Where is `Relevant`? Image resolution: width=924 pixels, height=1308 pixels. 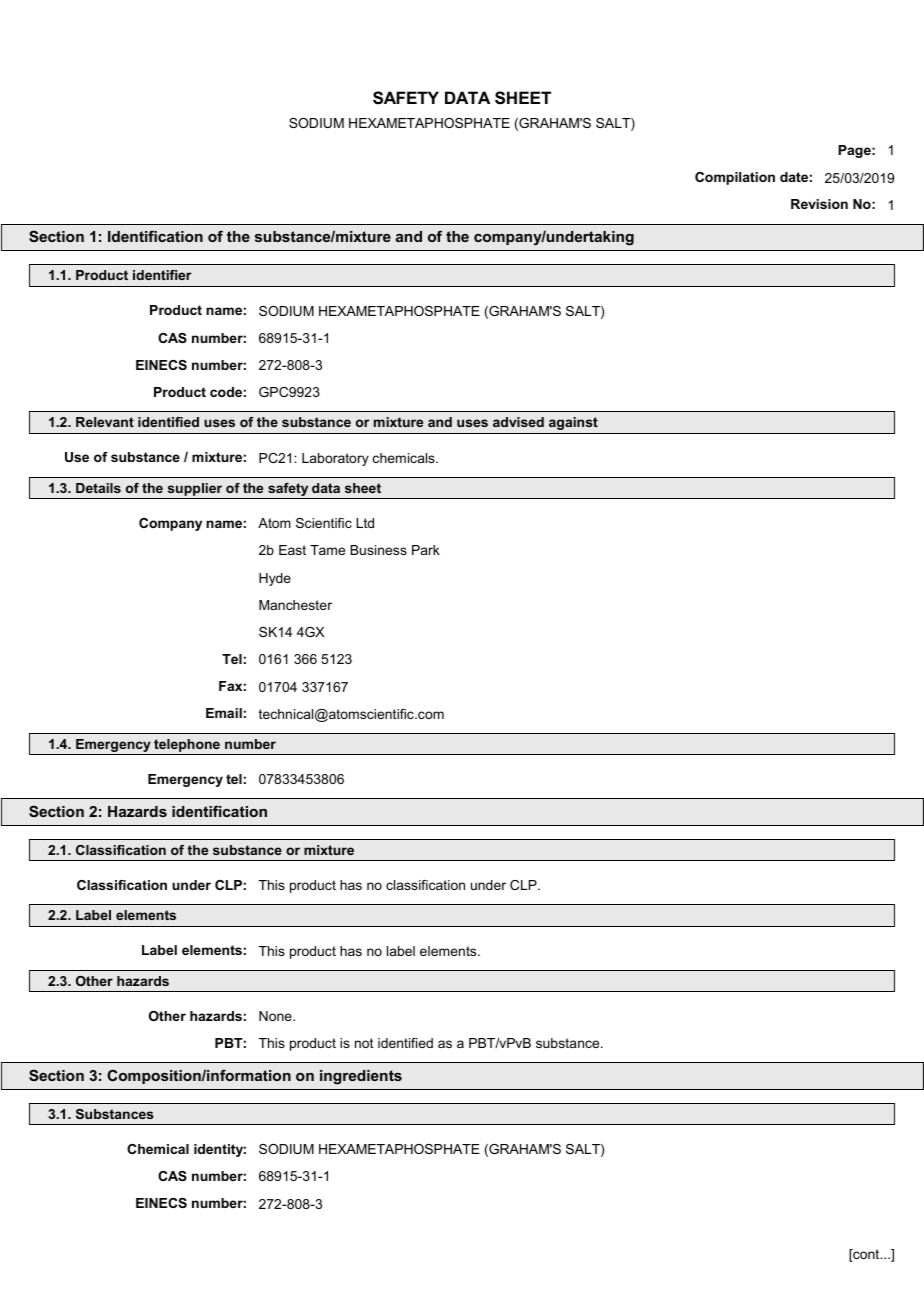
Relevant is located at coordinates (105, 422).
